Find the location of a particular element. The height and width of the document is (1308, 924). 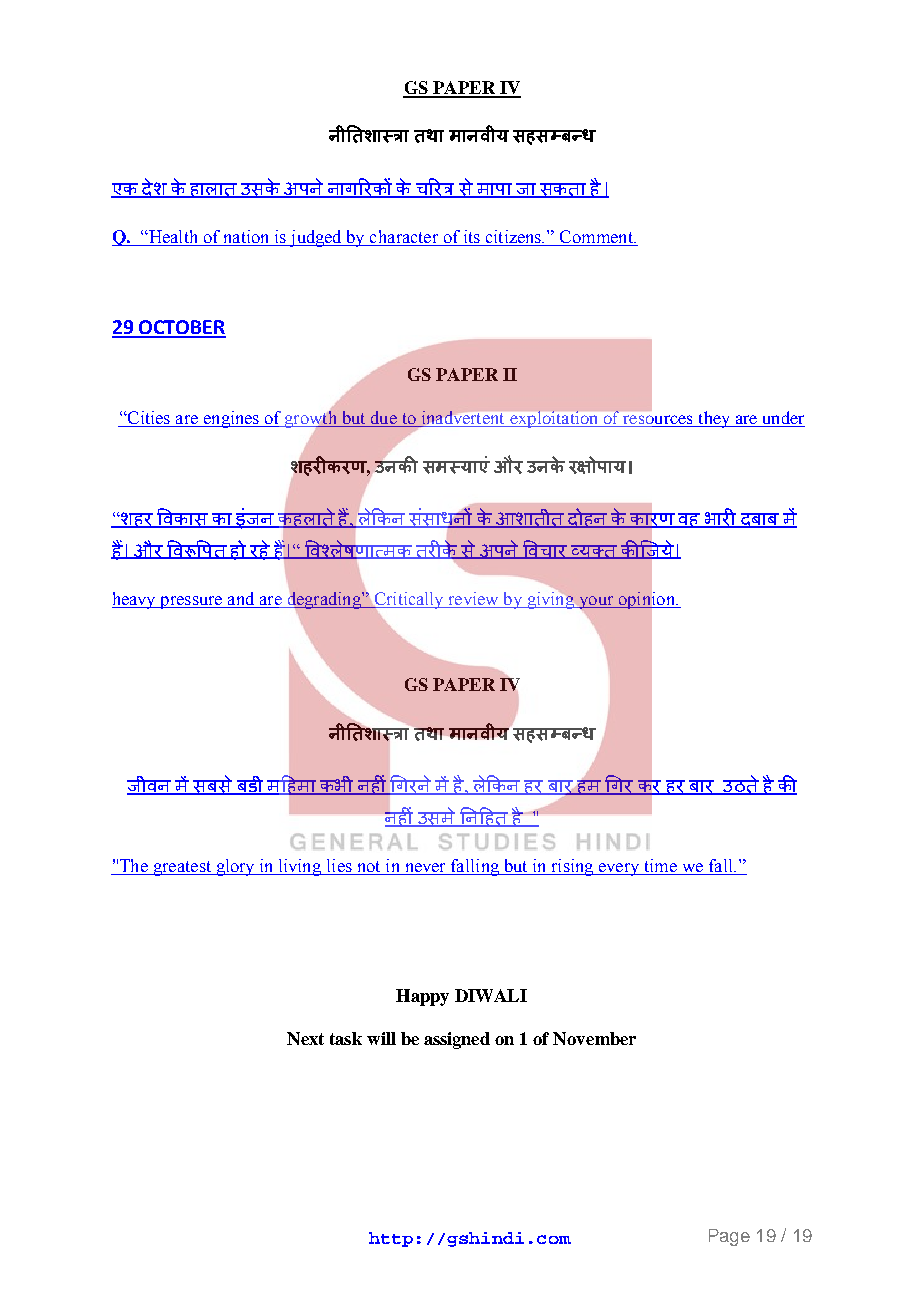

Page is located at coordinates (729, 1237).
